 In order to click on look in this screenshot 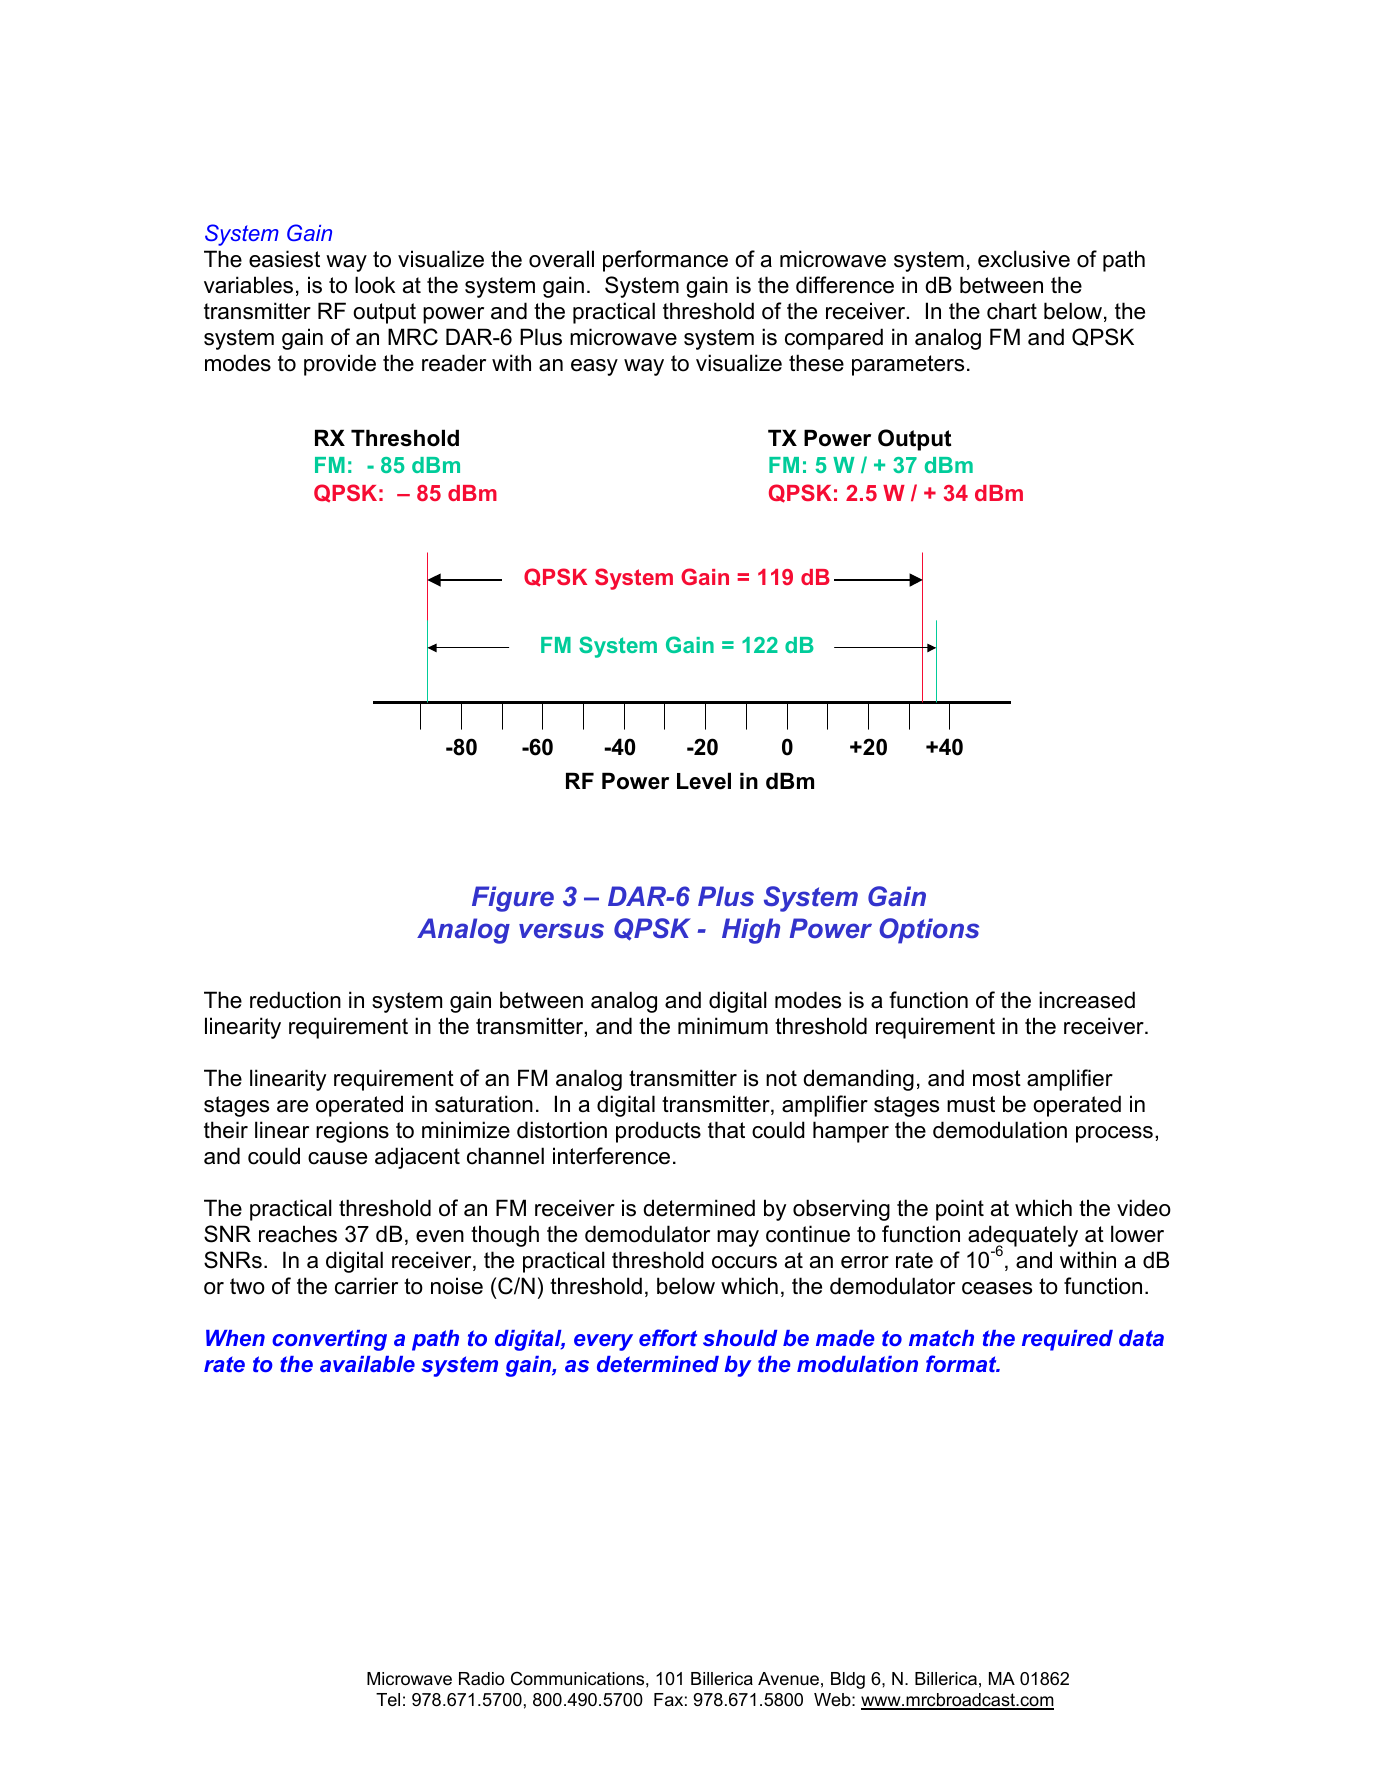, I will do `click(375, 285)`.
